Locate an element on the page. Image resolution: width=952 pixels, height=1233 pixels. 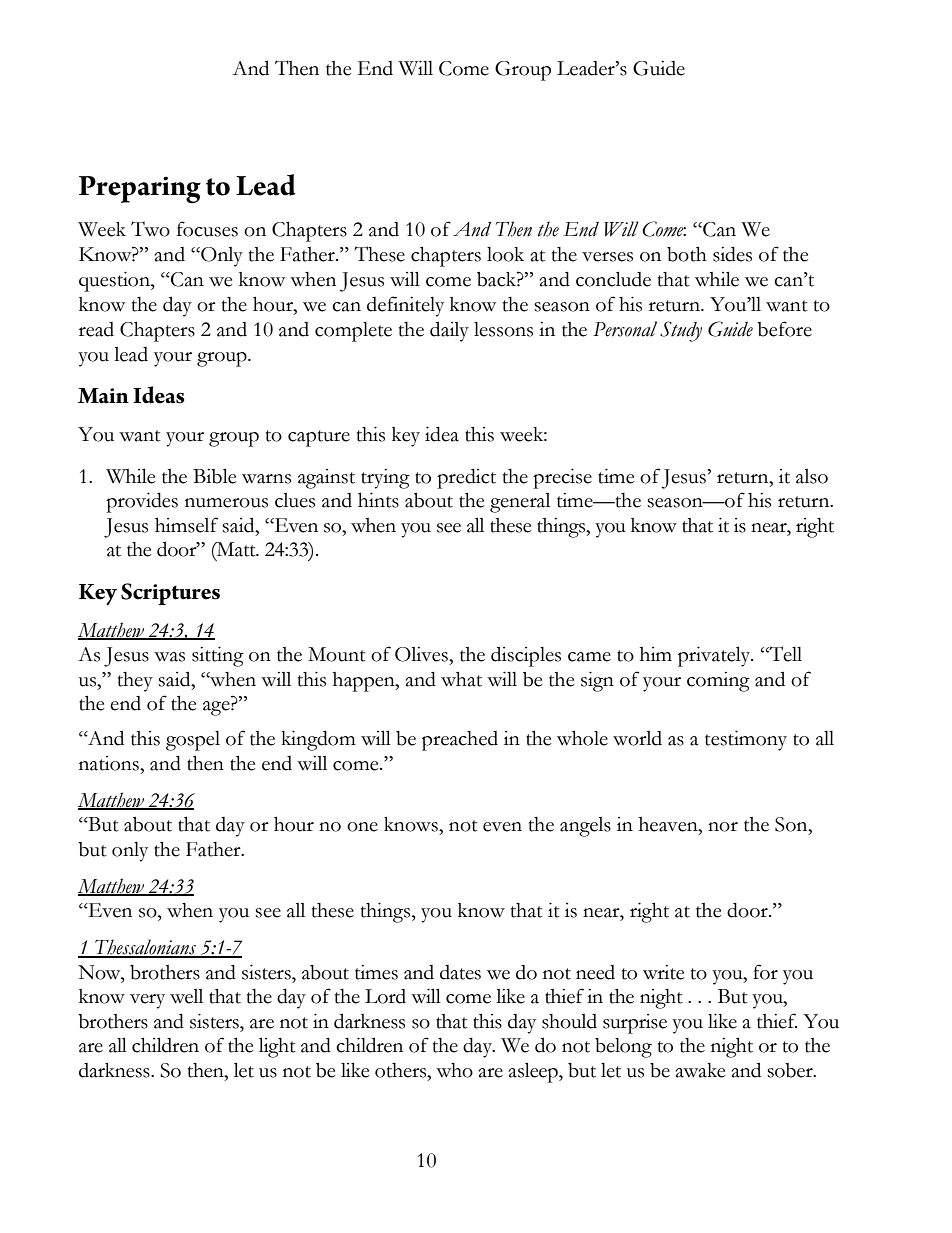
nations is located at coordinates (110, 763).
